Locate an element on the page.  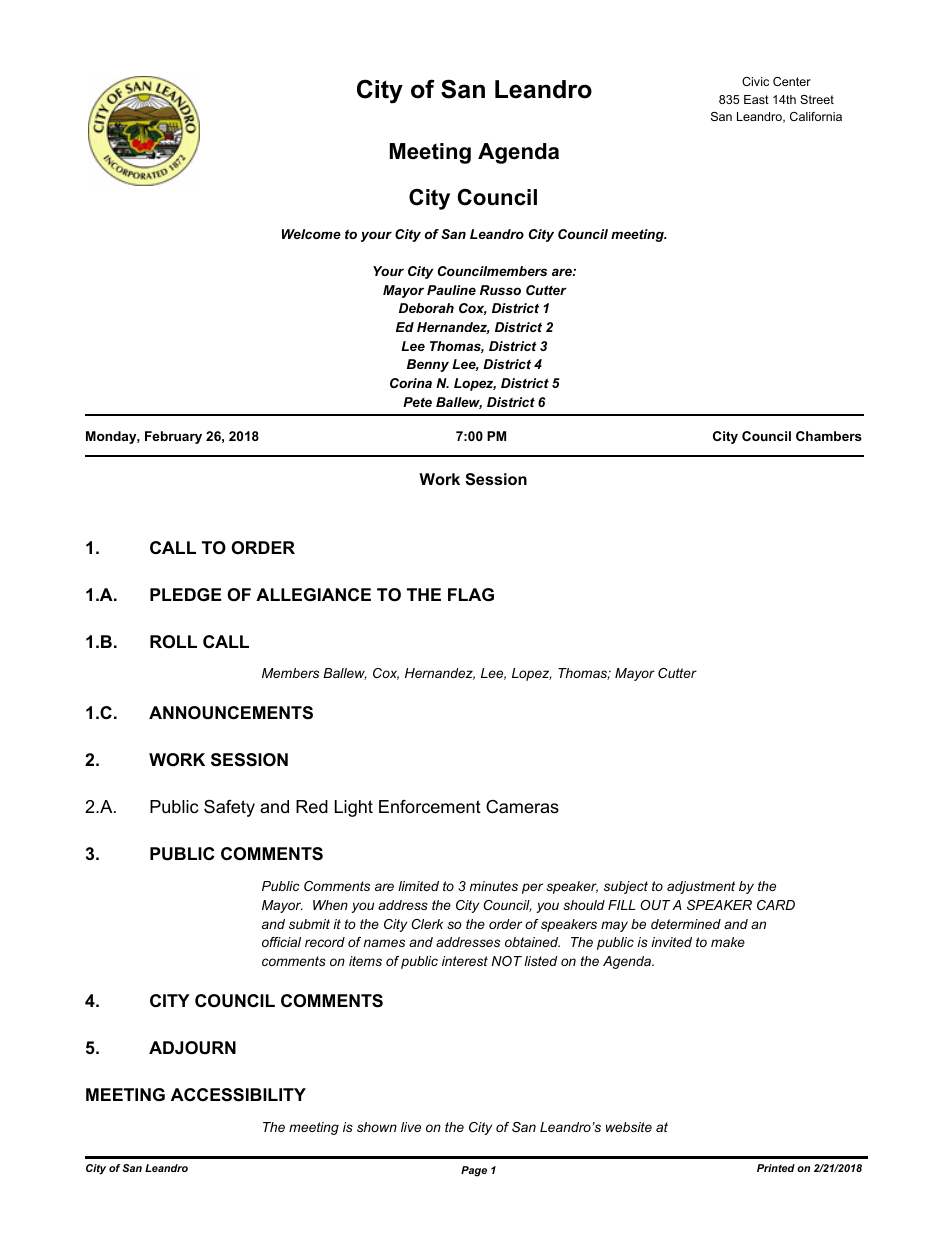
ACCESSIBILITY is located at coordinates (238, 1095).
